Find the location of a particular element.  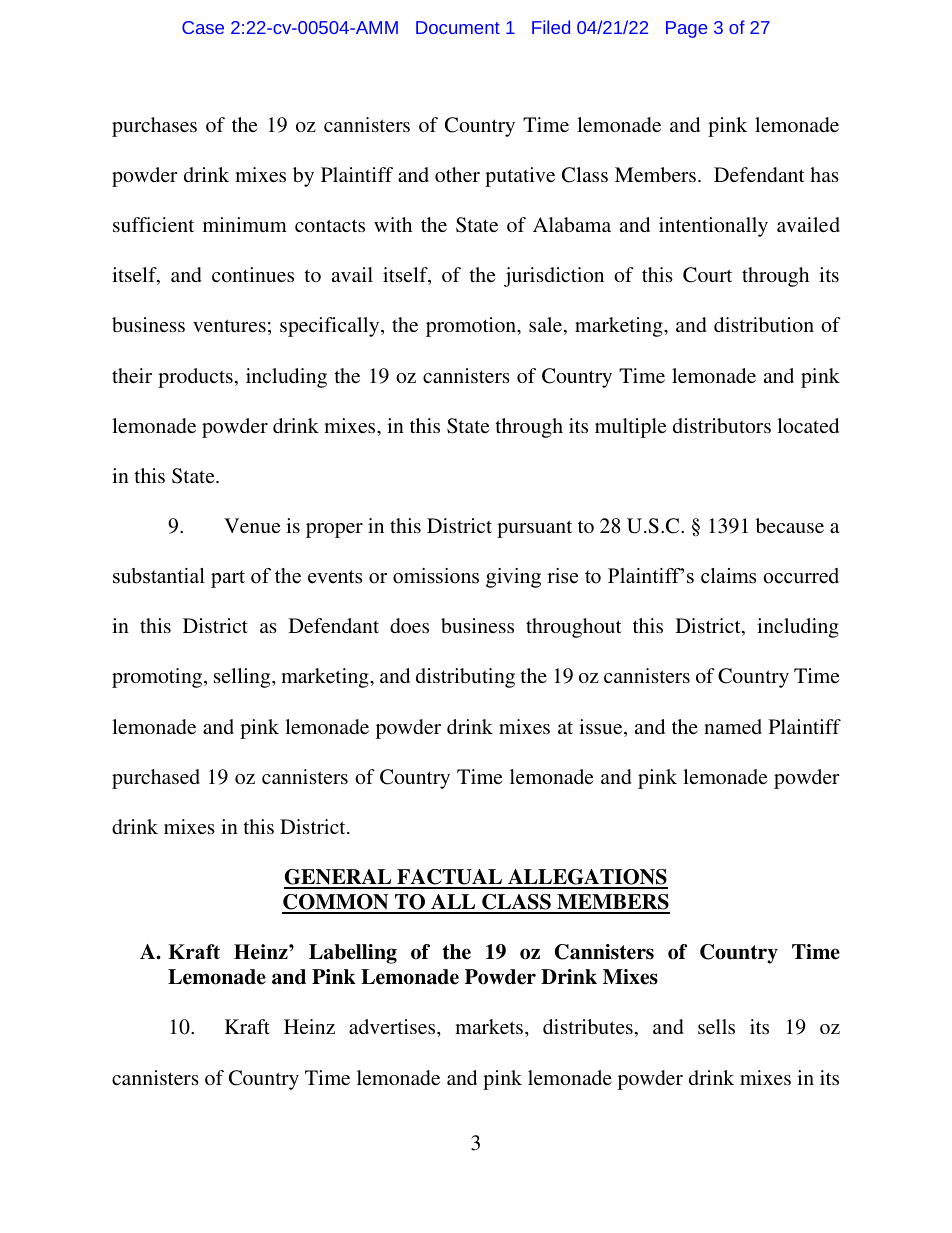

Page is located at coordinates (686, 29).
